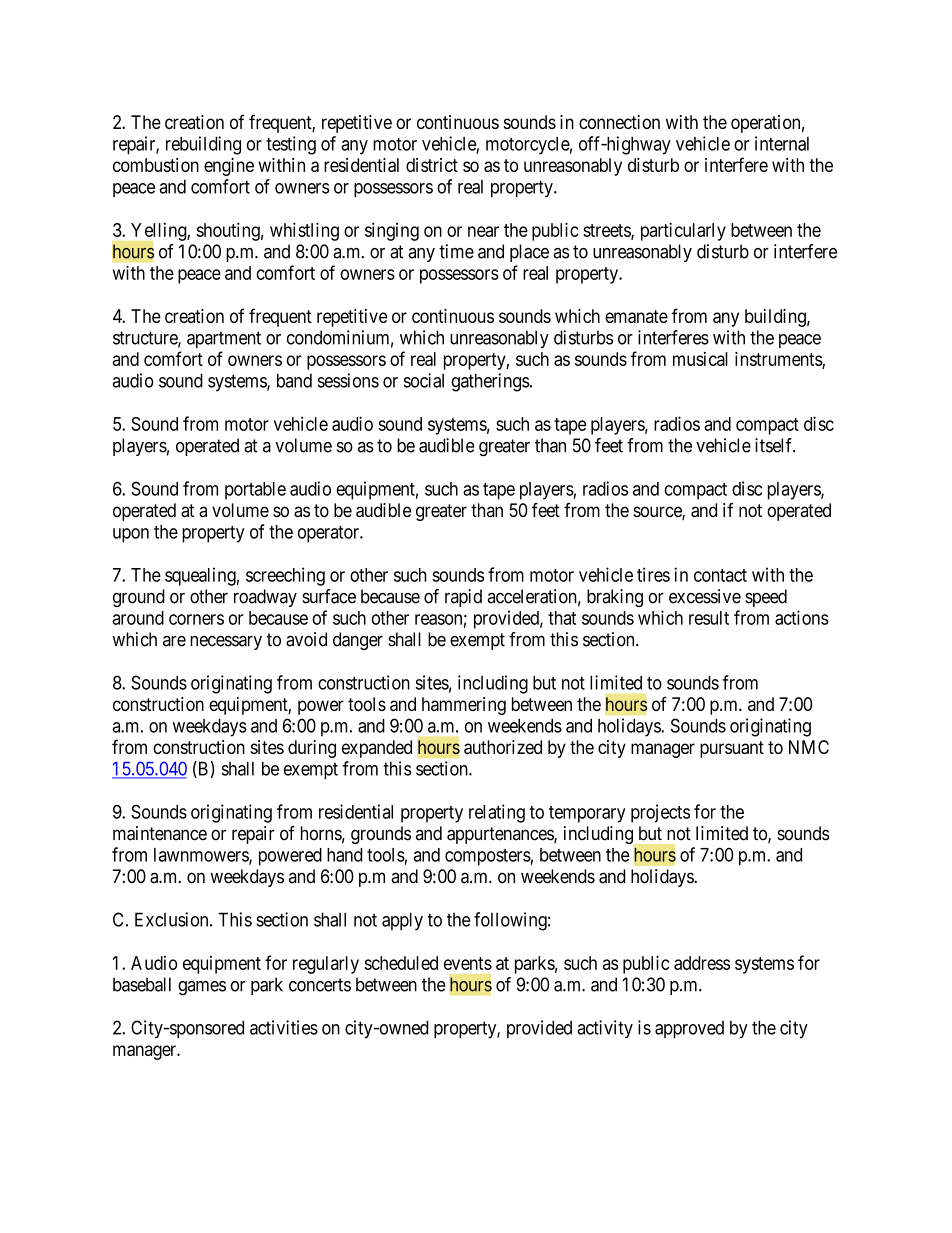  What do you see at coordinates (782, 143) in the page?
I see `internal` at bounding box center [782, 143].
